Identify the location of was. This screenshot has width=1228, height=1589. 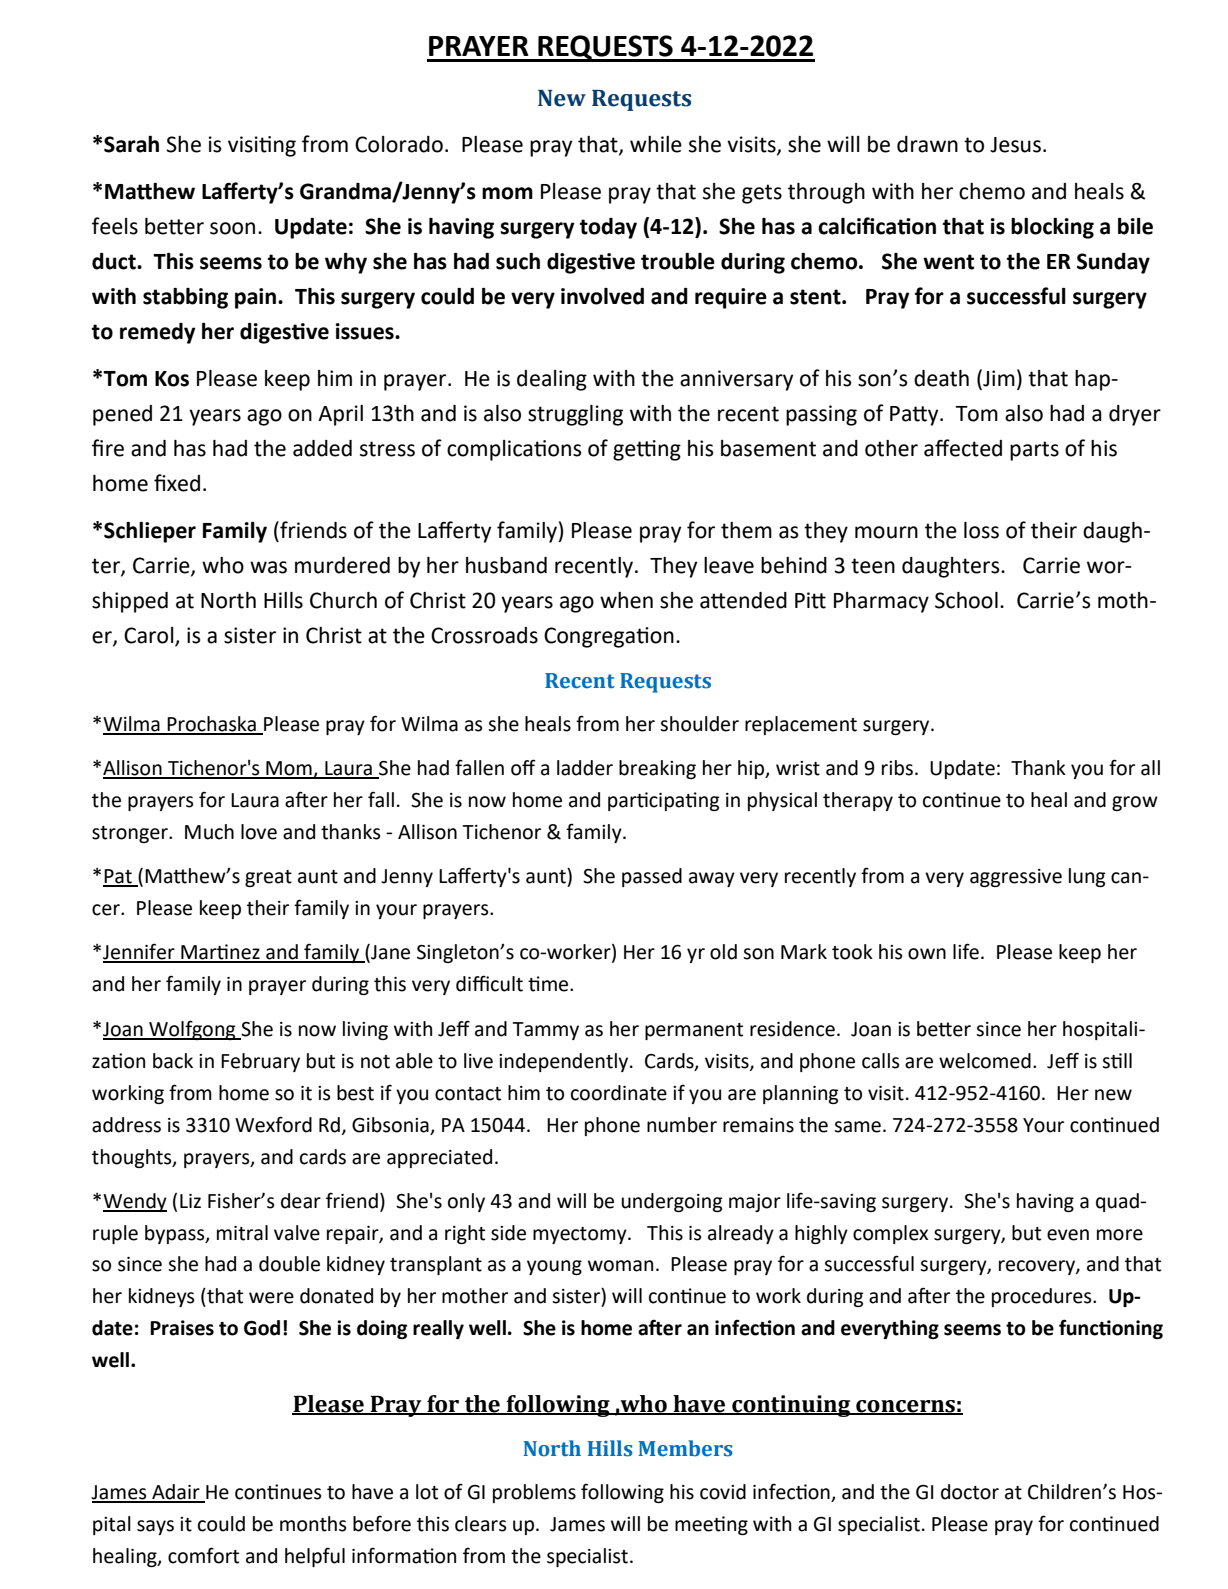
(268, 567).
